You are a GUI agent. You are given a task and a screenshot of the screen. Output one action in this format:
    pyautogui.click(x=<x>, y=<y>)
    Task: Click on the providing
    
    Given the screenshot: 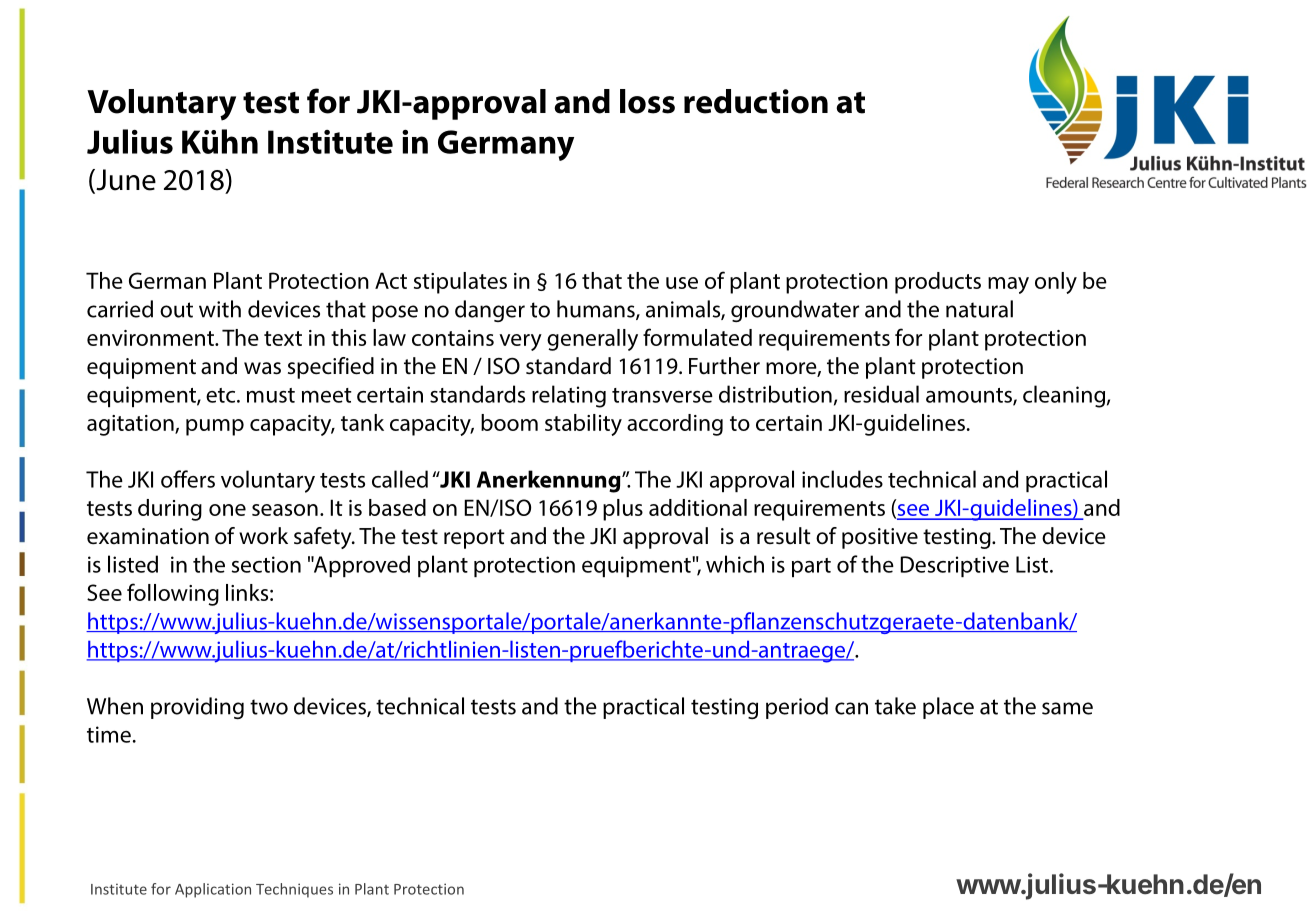 What is the action you would take?
    pyautogui.click(x=197, y=708)
